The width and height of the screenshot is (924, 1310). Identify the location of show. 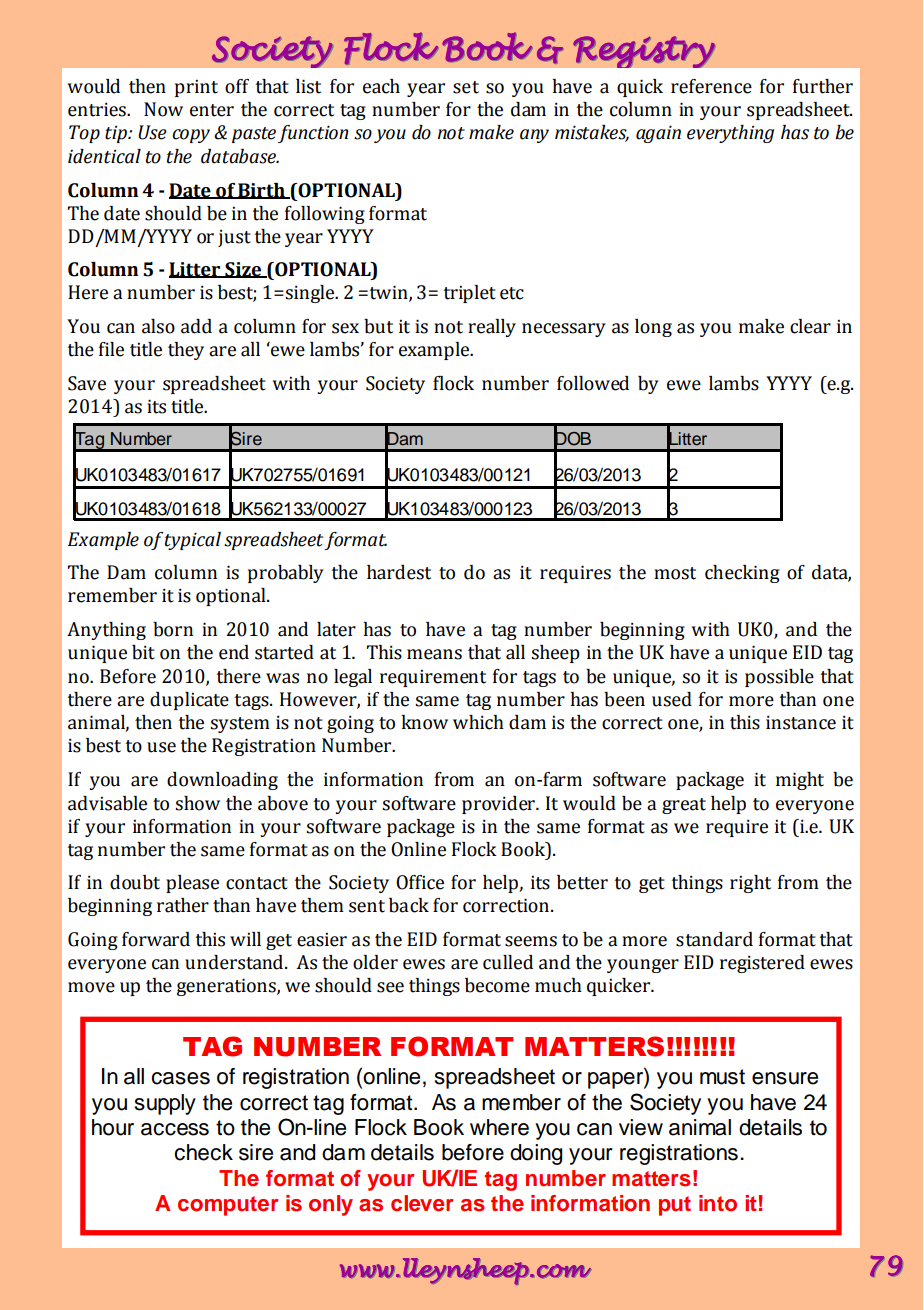
(197, 803).
